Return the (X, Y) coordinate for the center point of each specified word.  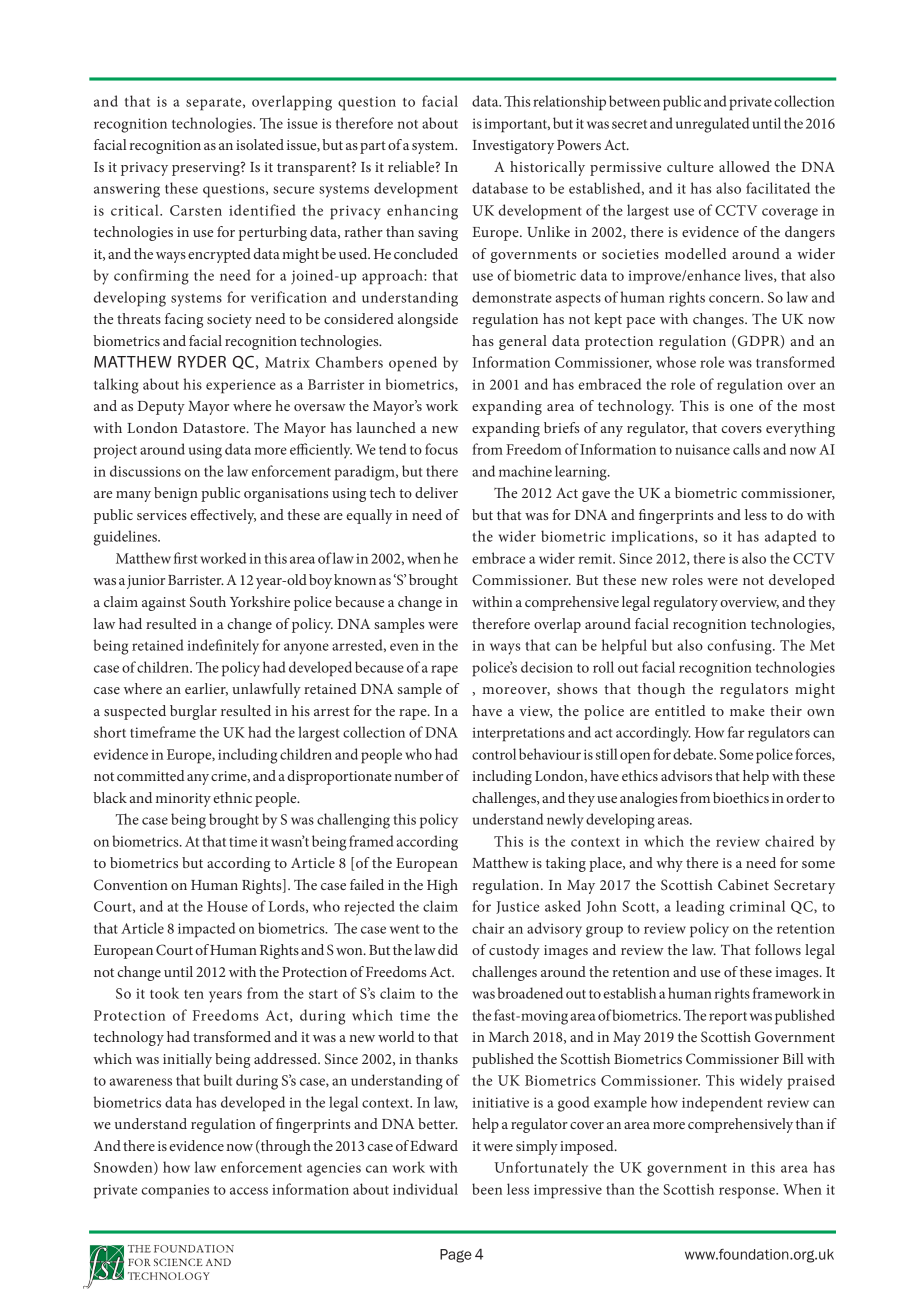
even (404, 647)
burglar (193, 712)
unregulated (712, 125)
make (747, 710)
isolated (260, 144)
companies (175, 1191)
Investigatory (513, 147)
